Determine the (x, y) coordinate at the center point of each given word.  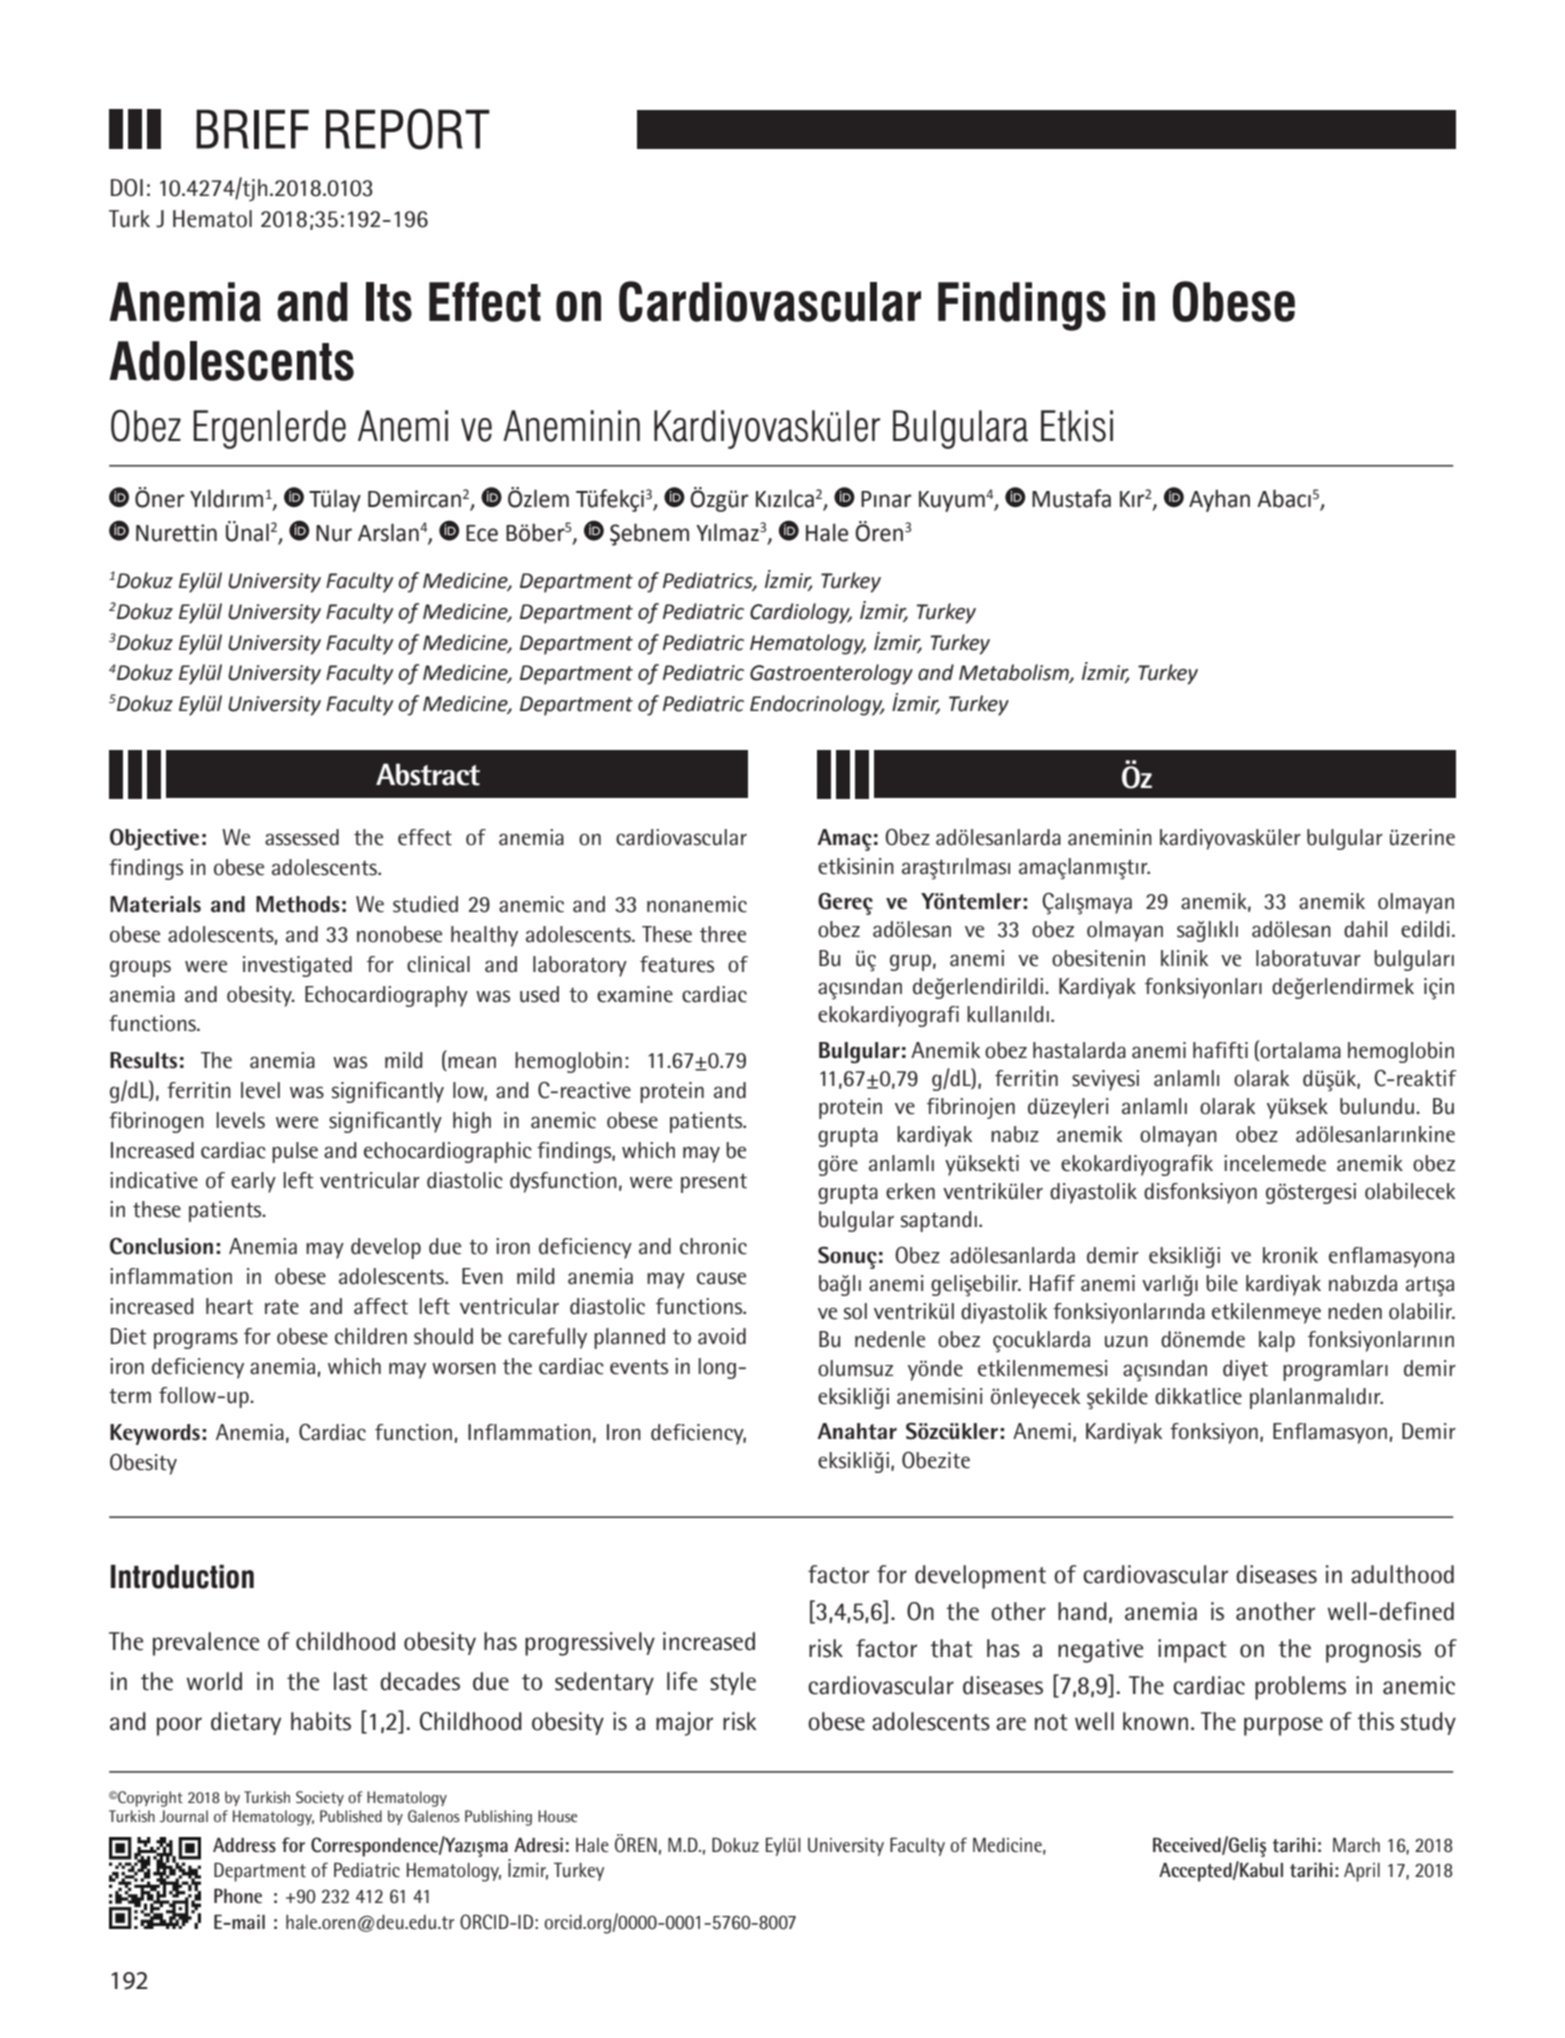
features (677, 964)
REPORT (408, 129)
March (1356, 1845)
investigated (297, 966)
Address (244, 1845)
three (723, 934)
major (684, 1724)
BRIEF (252, 129)
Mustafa (1071, 498)
